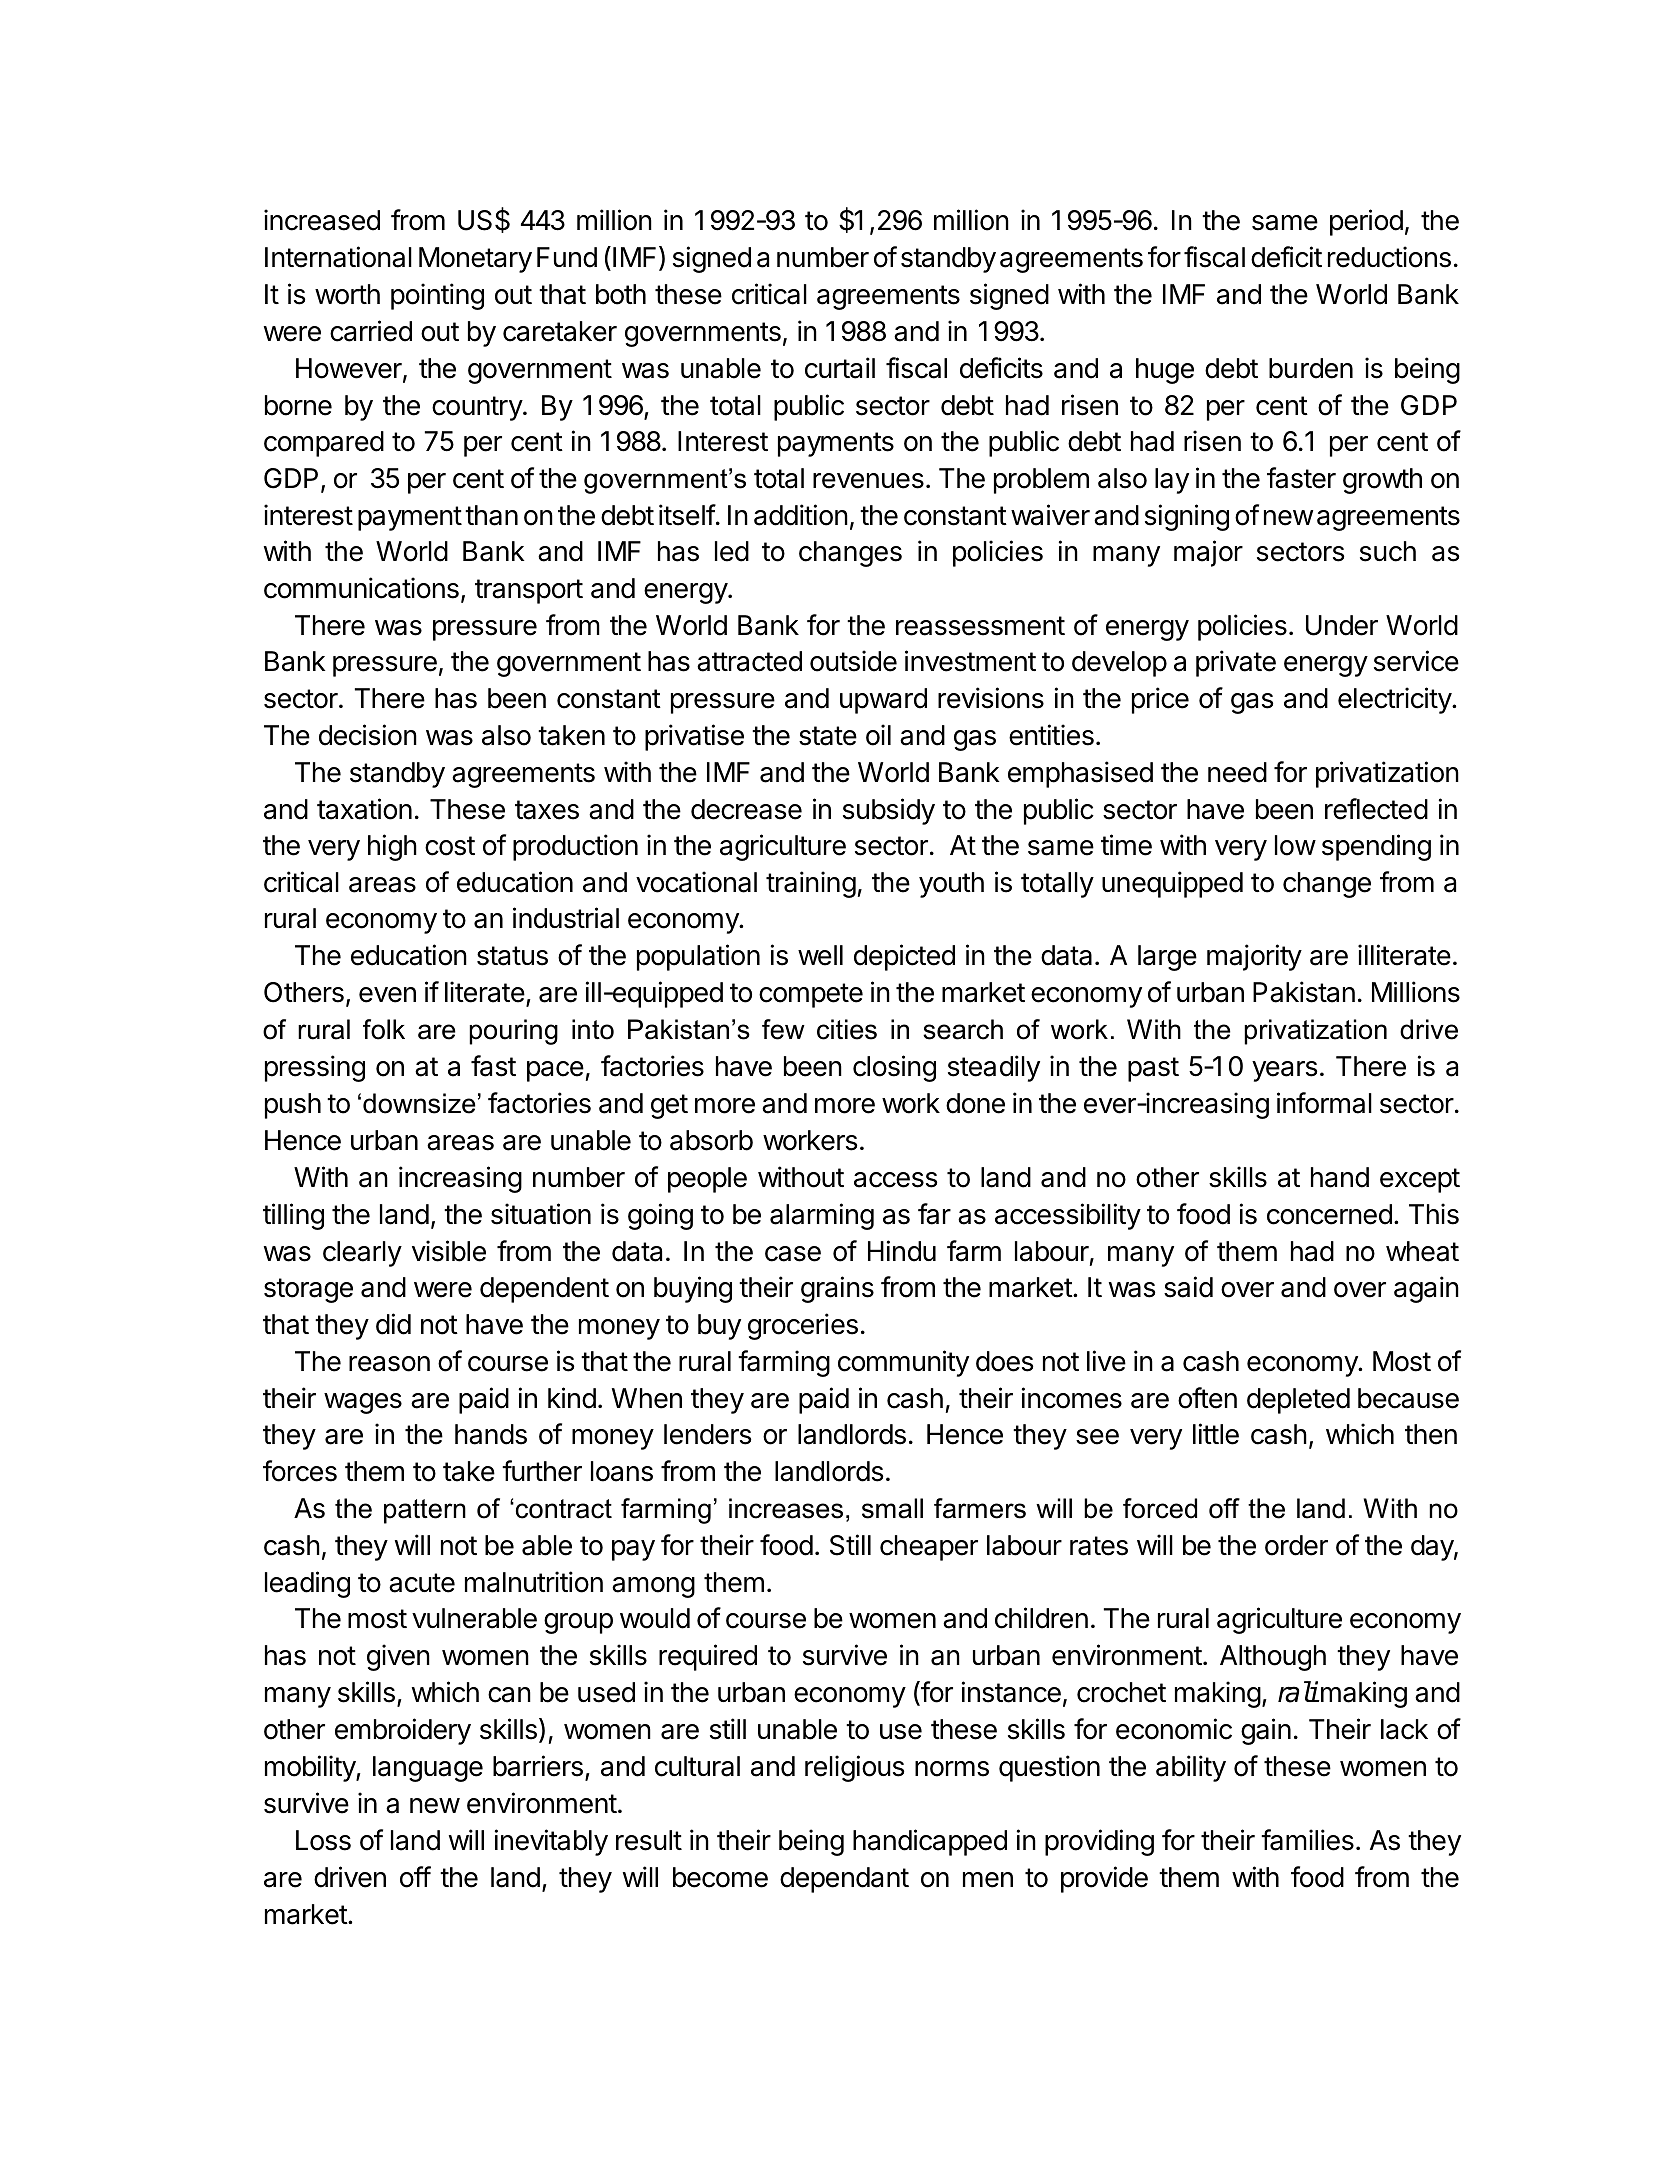 This document has width=1671, height=2163. I want to click on period, so click(1366, 222).
